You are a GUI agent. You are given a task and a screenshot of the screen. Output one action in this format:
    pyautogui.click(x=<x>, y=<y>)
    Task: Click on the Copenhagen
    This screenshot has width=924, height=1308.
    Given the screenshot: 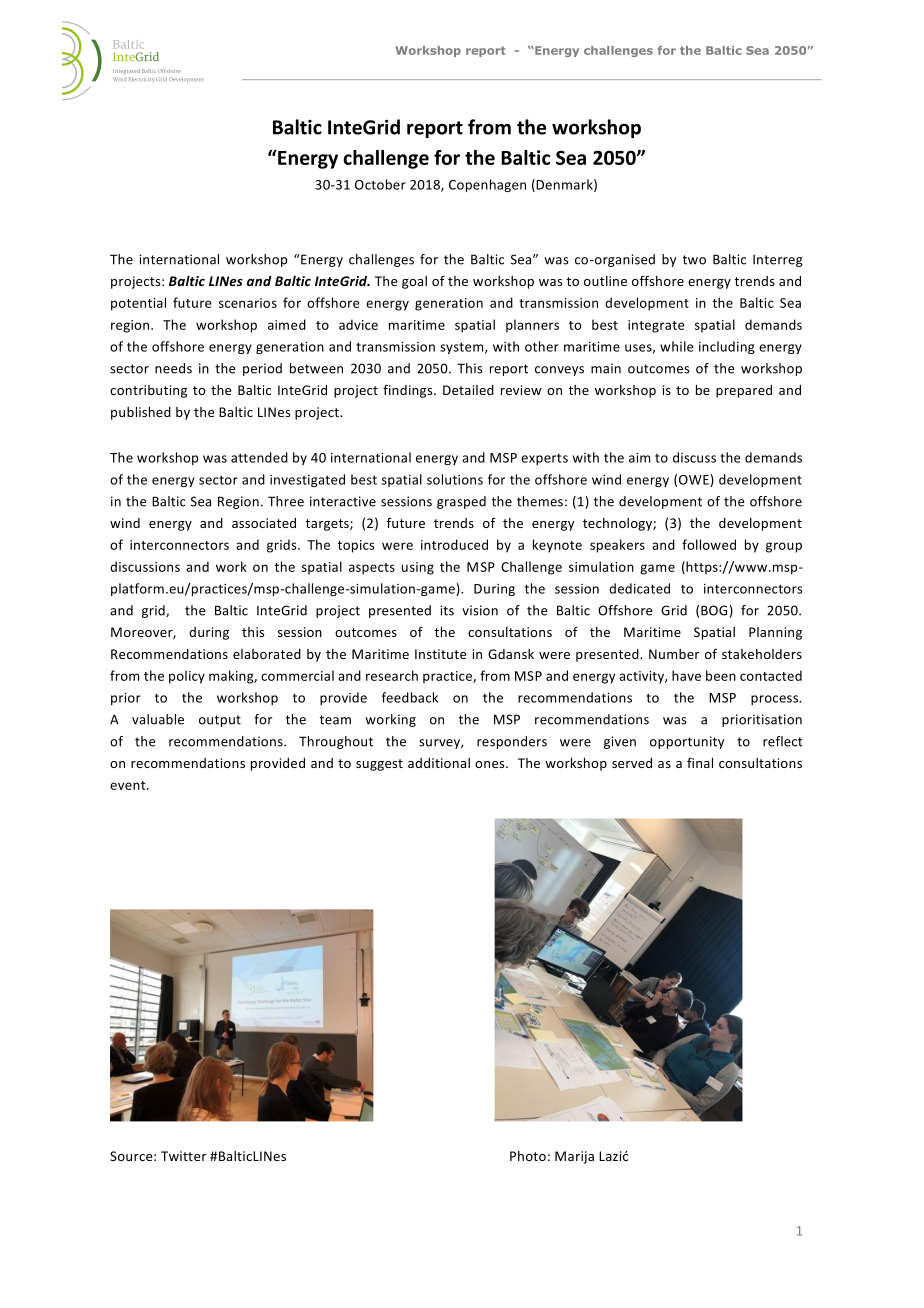 What is the action you would take?
    pyautogui.click(x=487, y=185)
